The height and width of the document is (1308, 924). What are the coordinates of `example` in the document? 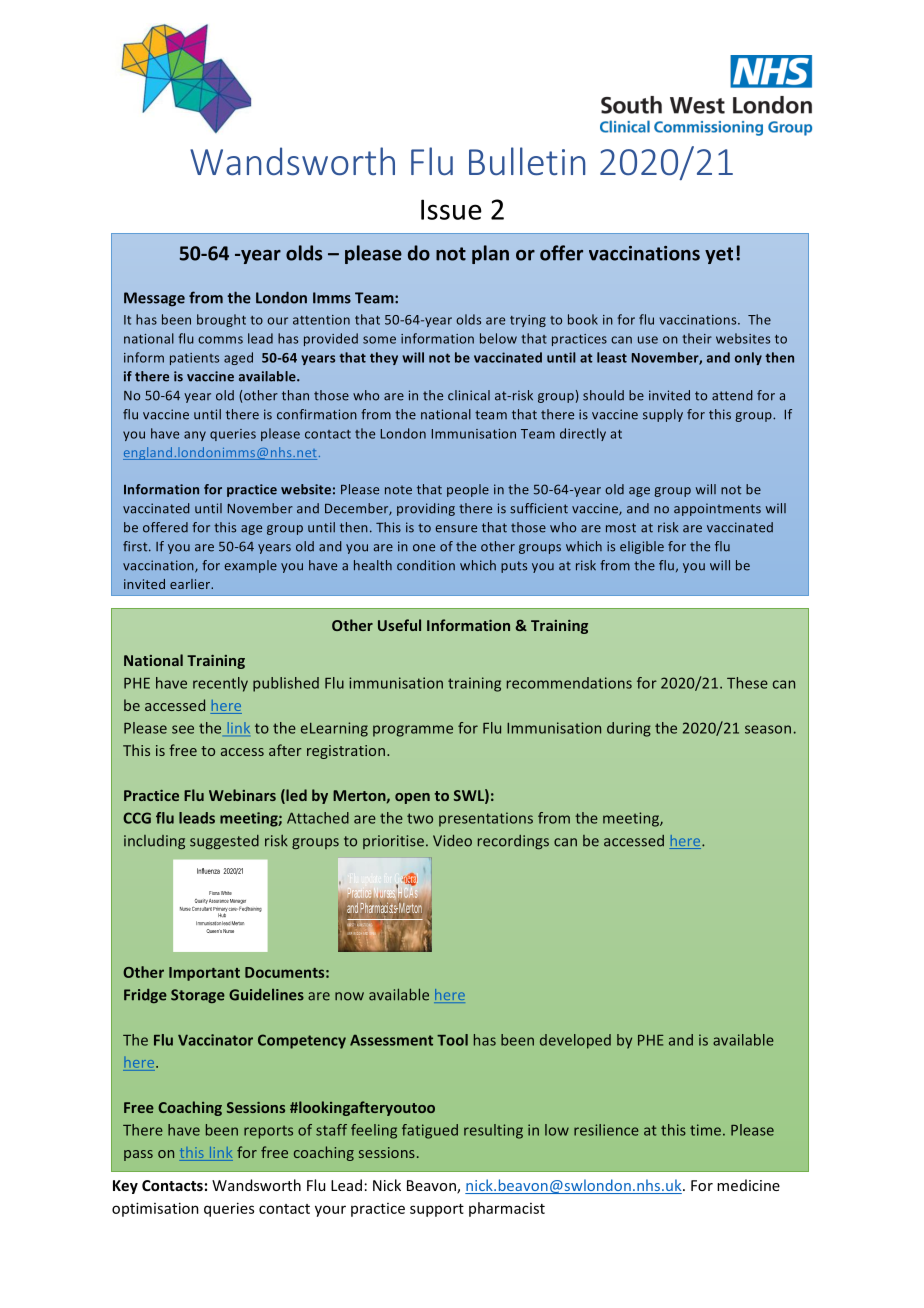 It's located at (250, 566).
